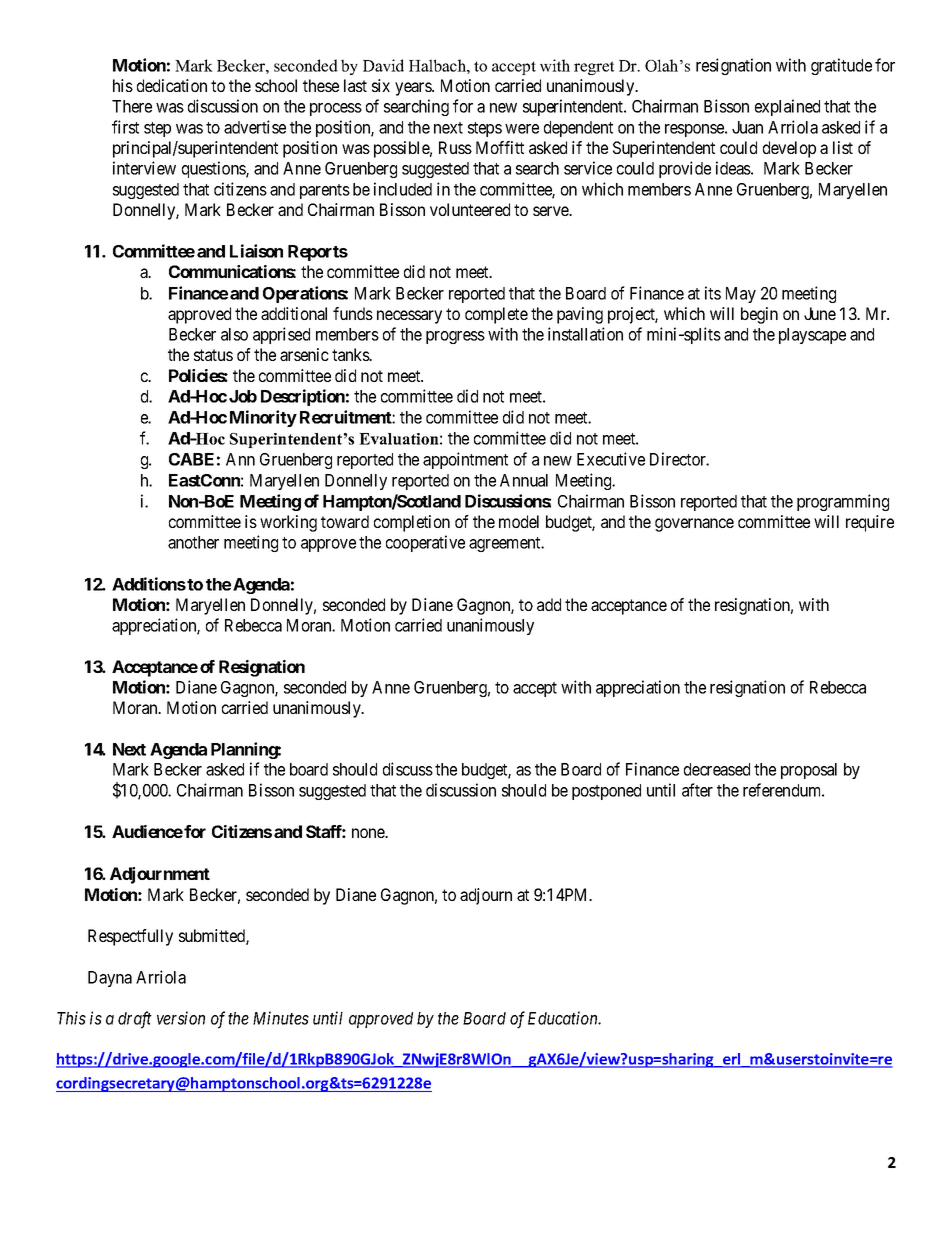 This screenshot has height=1233, width=952. What do you see at coordinates (787, 107) in the screenshot?
I see `explained` at bounding box center [787, 107].
